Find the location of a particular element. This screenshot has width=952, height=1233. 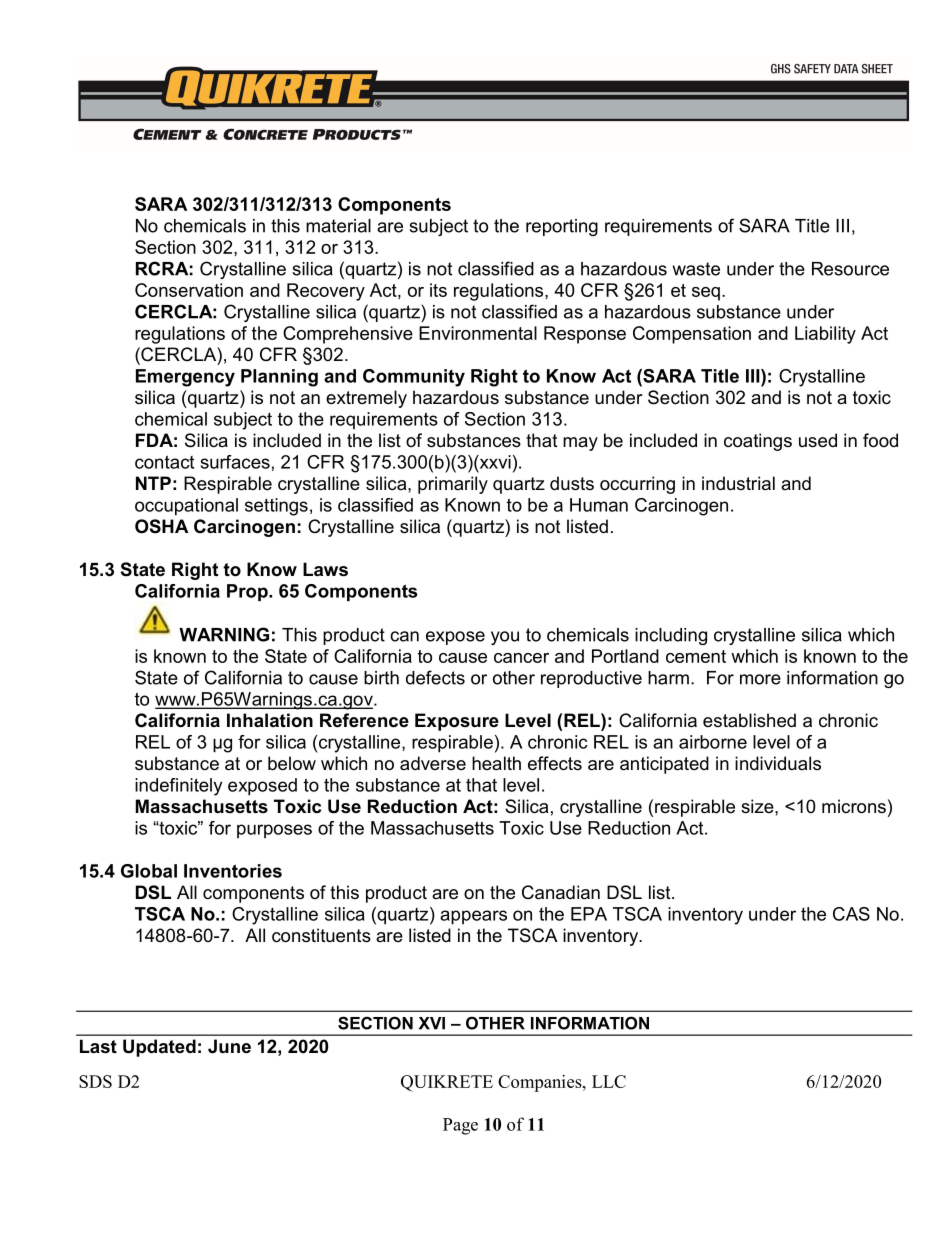

Conservation is located at coordinates (189, 290).
